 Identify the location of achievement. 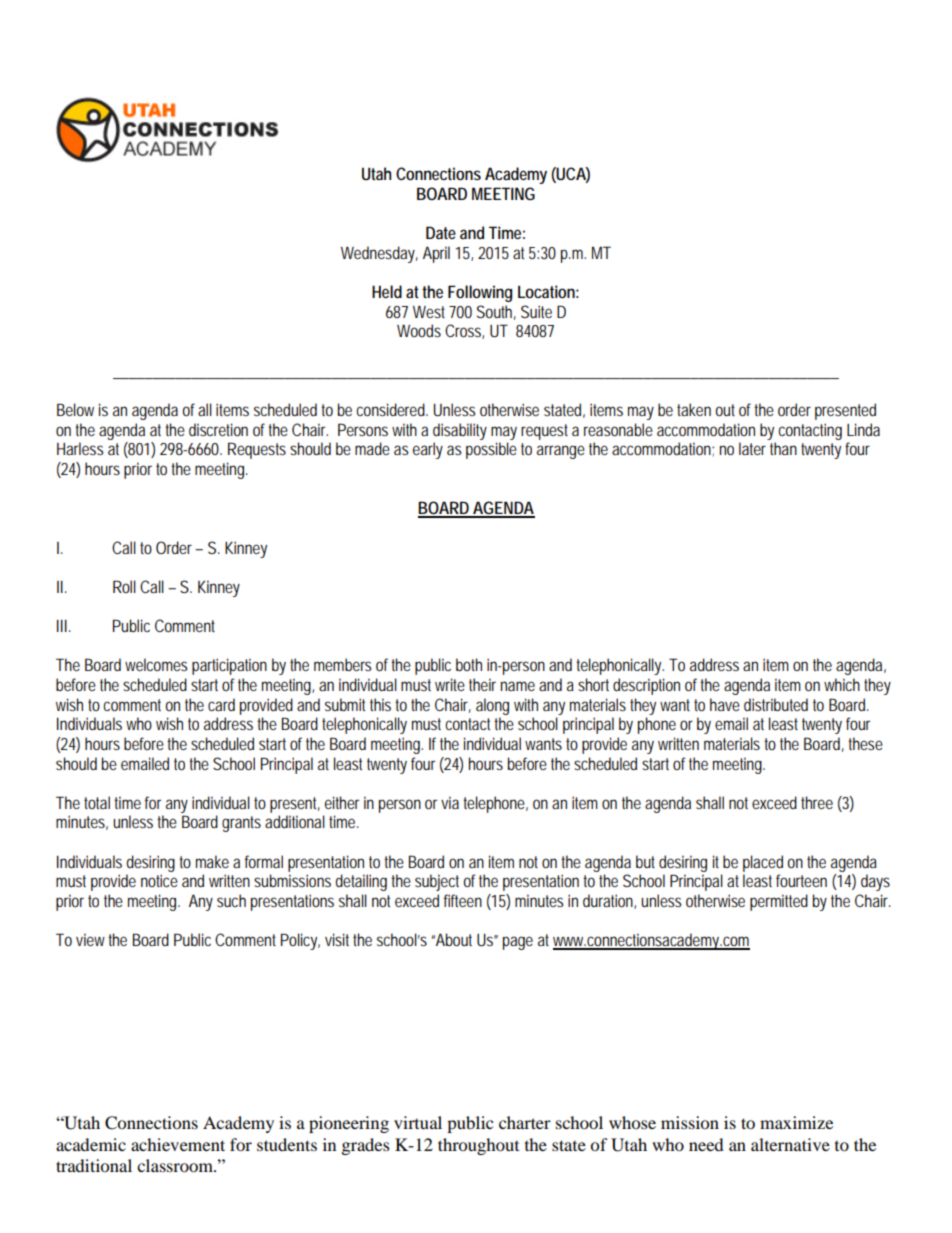
(178, 1144).
